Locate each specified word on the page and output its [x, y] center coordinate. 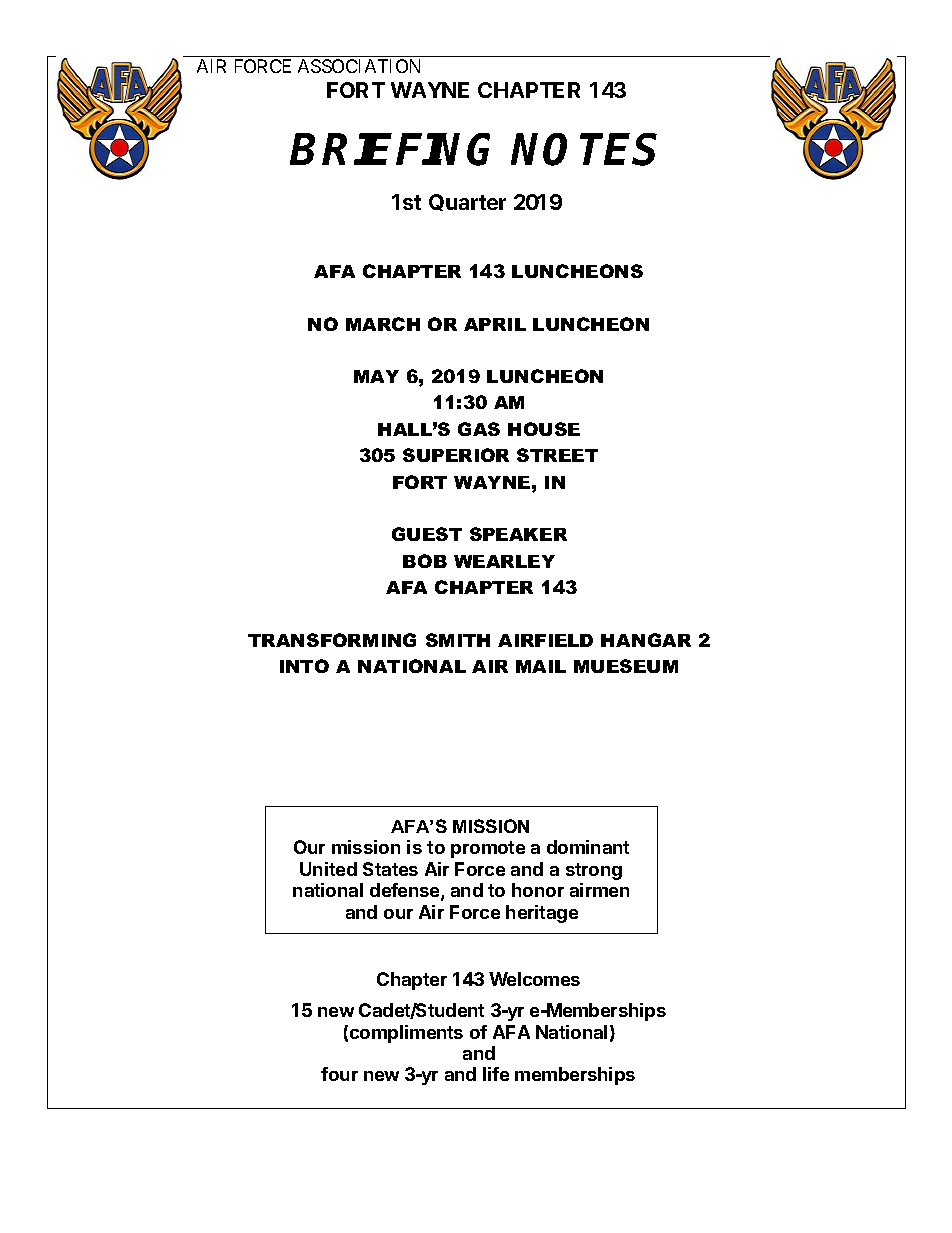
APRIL [495, 324]
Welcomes [534, 979]
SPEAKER [518, 534]
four [339, 1074]
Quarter [467, 202]
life [496, 1074]
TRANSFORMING [332, 640]
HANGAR [646, 640]
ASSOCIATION [359, 66]
